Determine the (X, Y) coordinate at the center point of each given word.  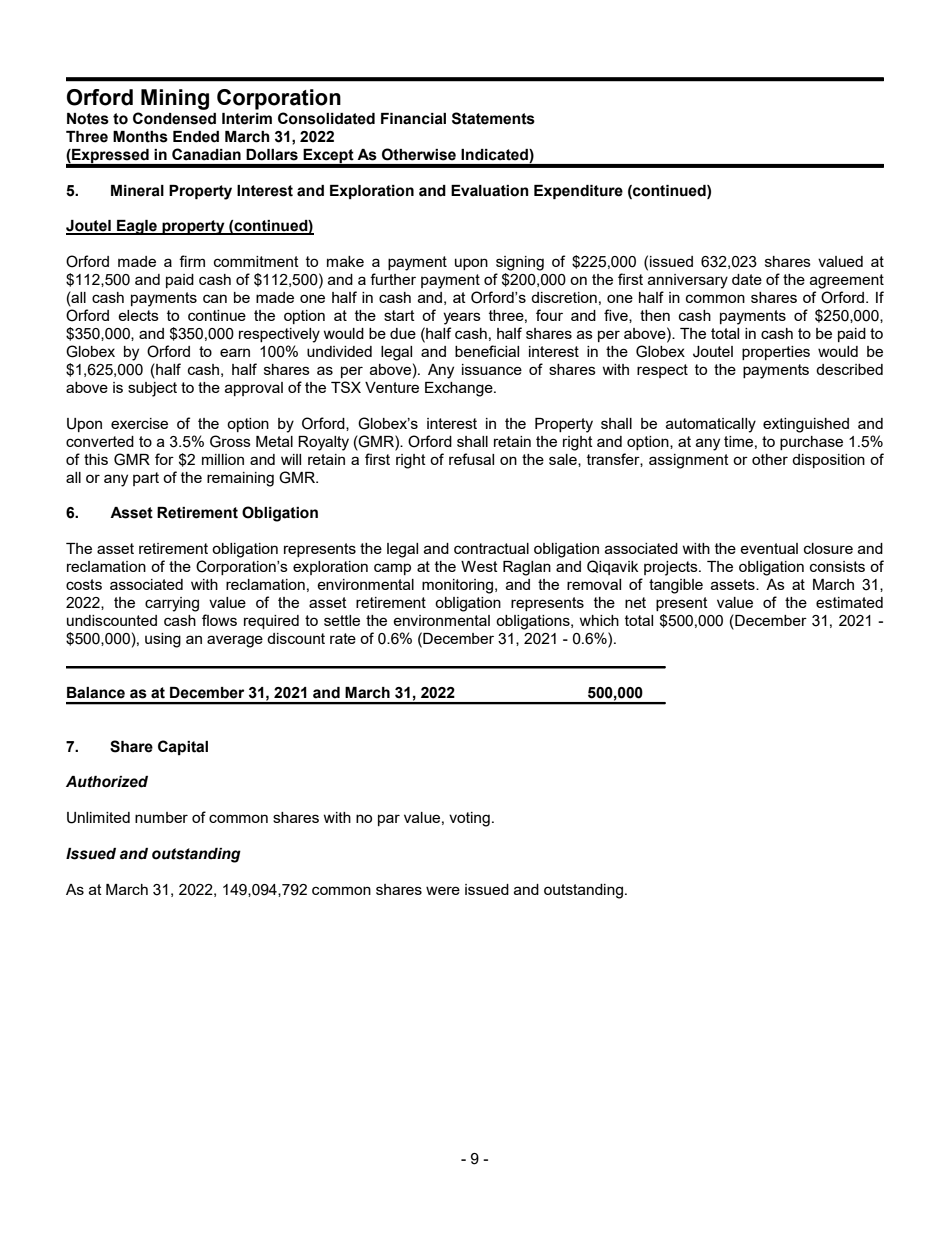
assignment (689, 461)
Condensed (174, 118)
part (146, 479)
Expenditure (578, 192)
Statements (493, 118)
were (443, 890)
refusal (471, 459)
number (161, 817)
